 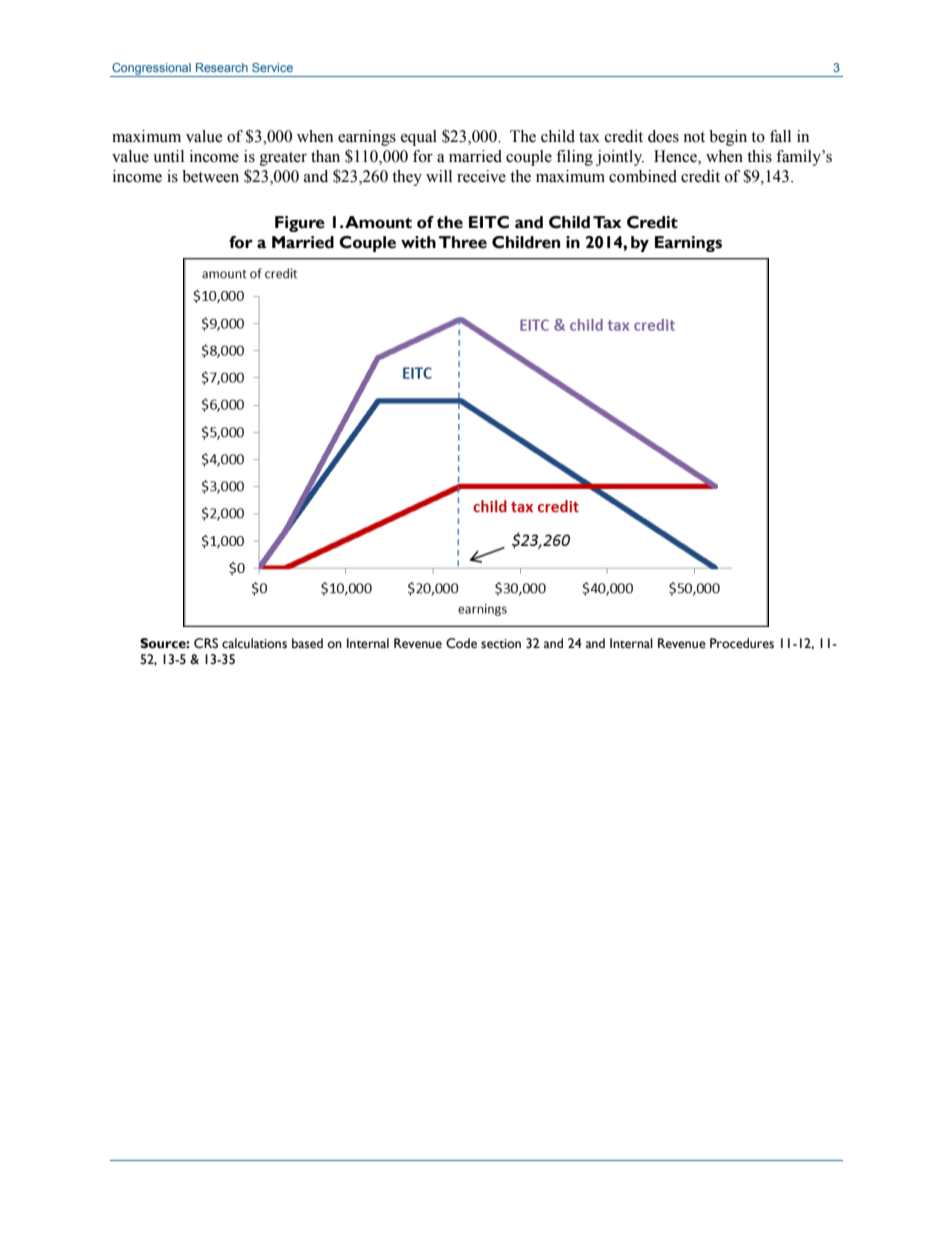 What do you see at coordinates (418, 242) in the image?
I see `with` at bounding box center [418, 242].
